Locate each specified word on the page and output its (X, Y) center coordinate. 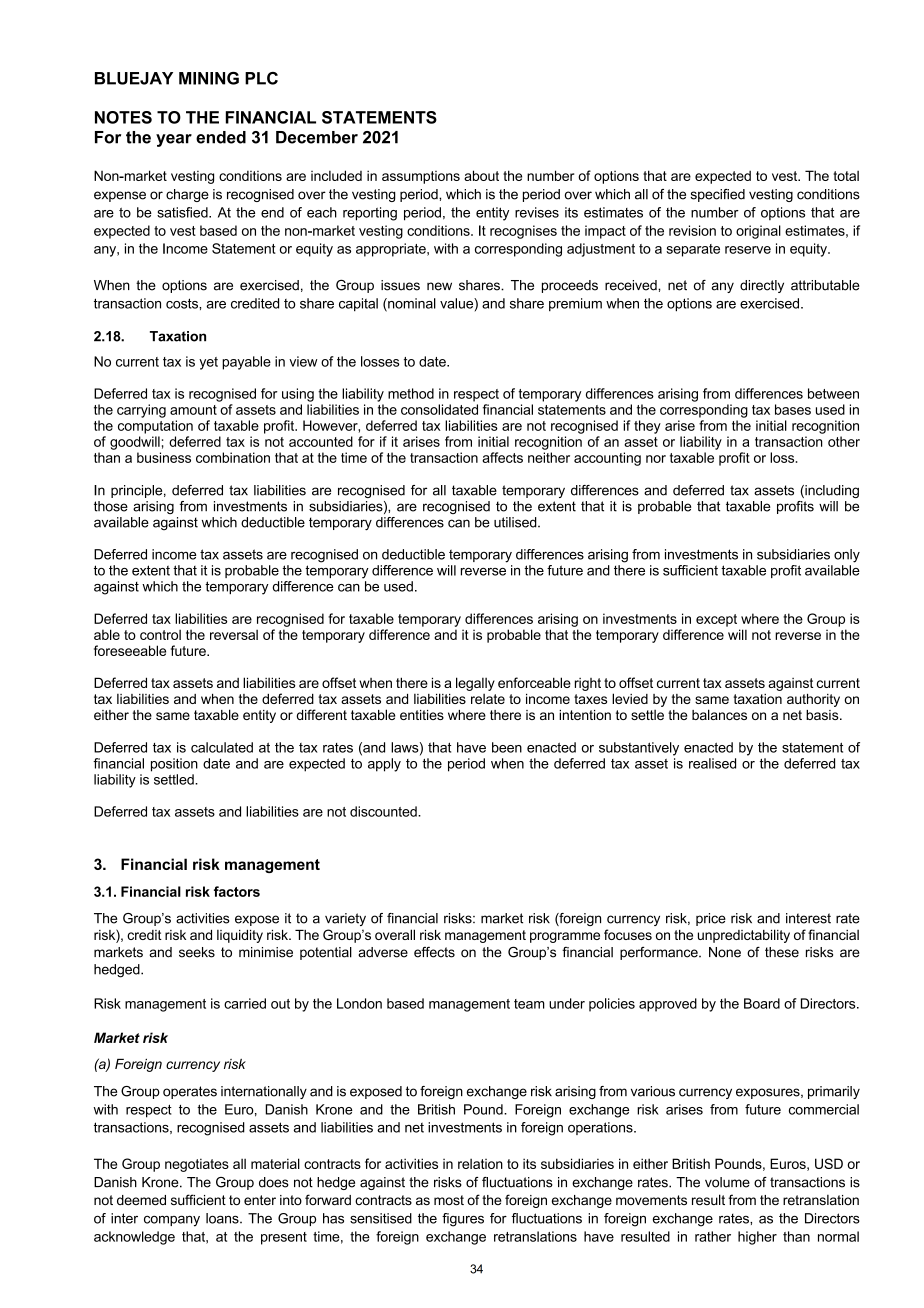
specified (717, 195)
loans (223, 1218)
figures (463, 1220)
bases (793, 409)
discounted (384, 811)
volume (727, 1182)
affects (502, 457)
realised (712, 763)
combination (233, 457)
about (481, 175)
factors (237, 891)
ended (221, 137)
